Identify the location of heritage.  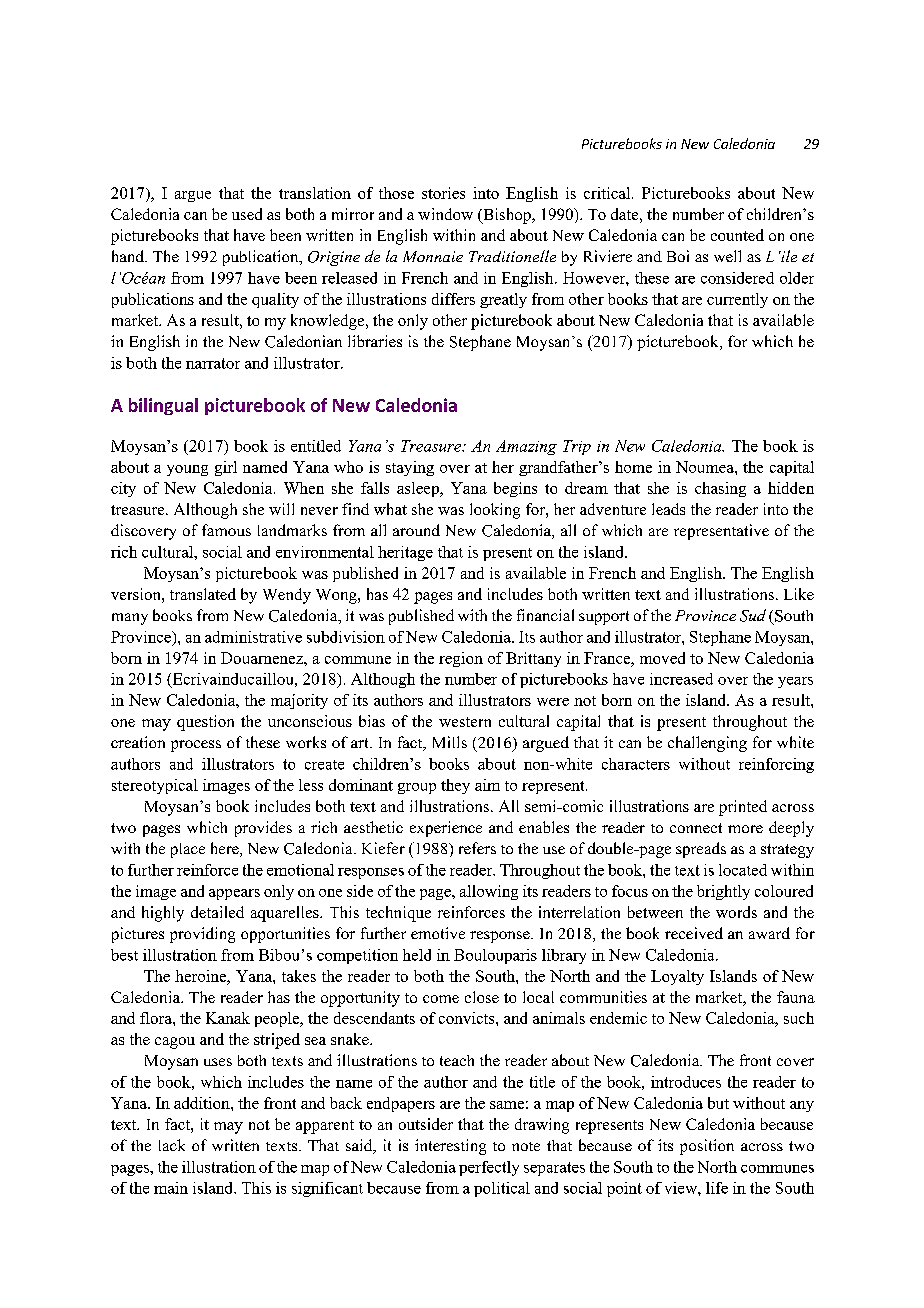
(405, 553).
